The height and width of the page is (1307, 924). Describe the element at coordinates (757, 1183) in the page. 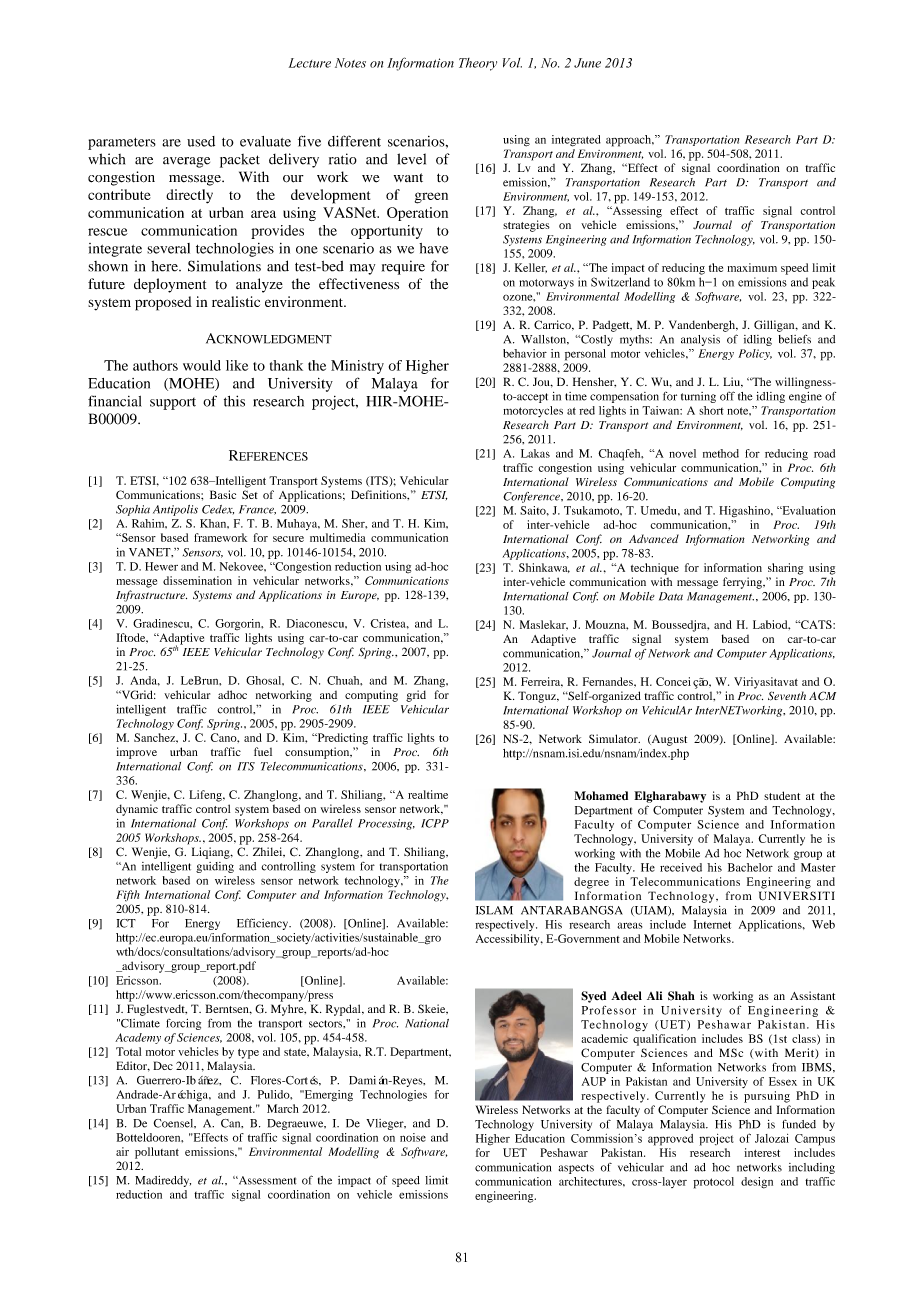

I see `design` at that location.
